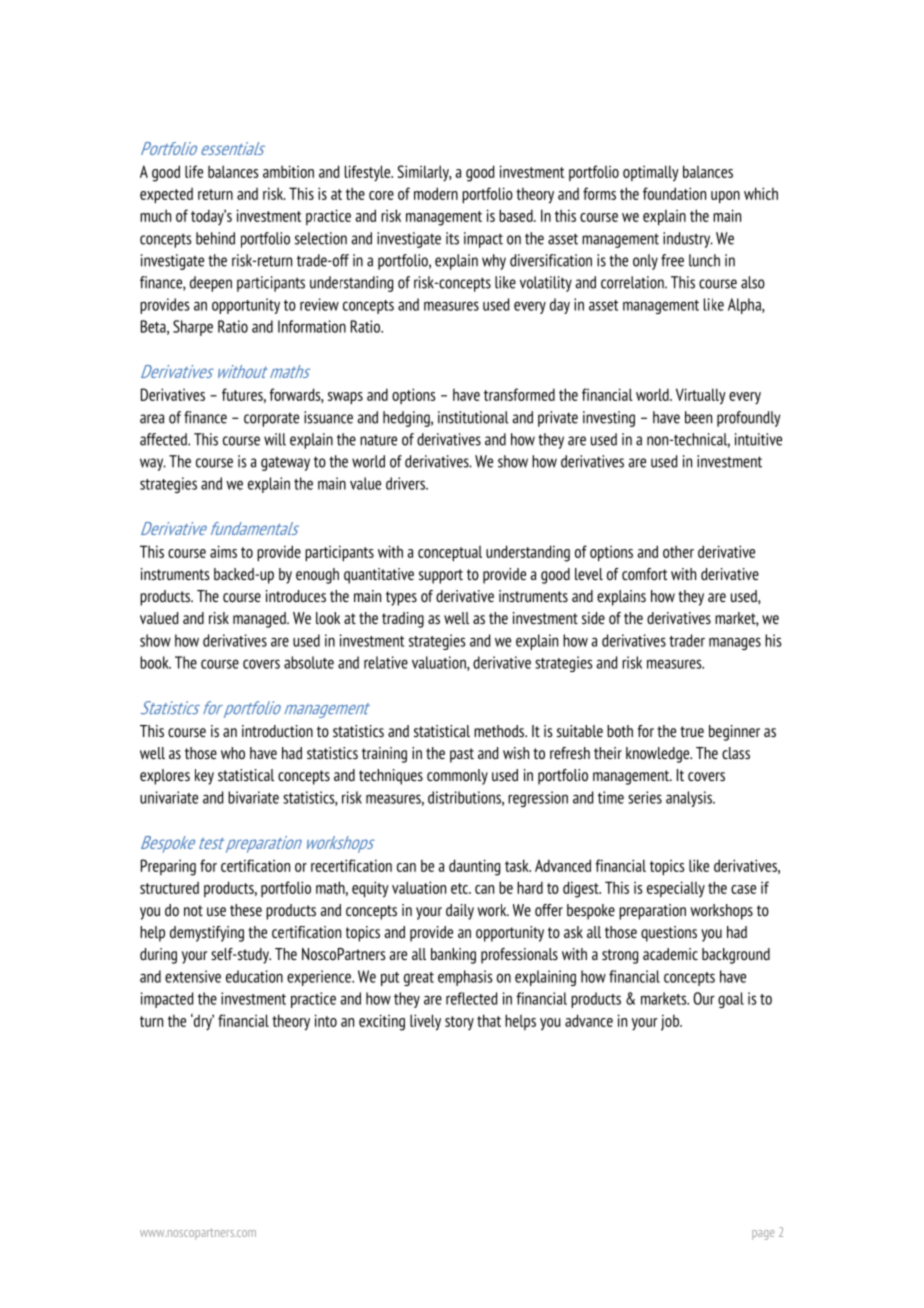  What do you see at coordinates (676, 889) in the image?
I see `especially` at bounding box center [676, 889].
